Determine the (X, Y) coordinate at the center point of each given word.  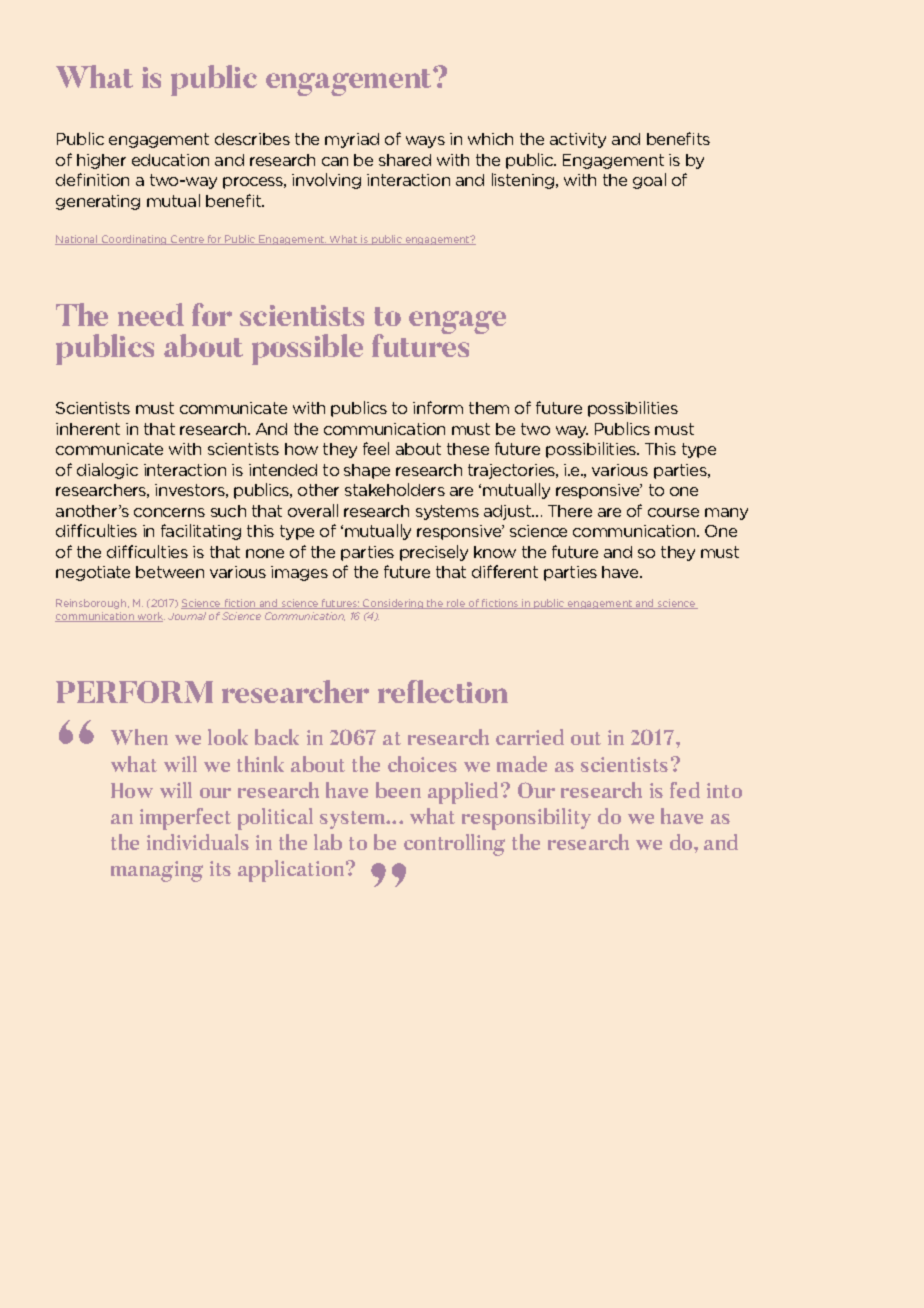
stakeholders (395, 489)
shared (405, 160)
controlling (454, 845)
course (673, 512)
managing (157, 871)
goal (649, 181)
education (170, 160)
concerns (169, 512)
